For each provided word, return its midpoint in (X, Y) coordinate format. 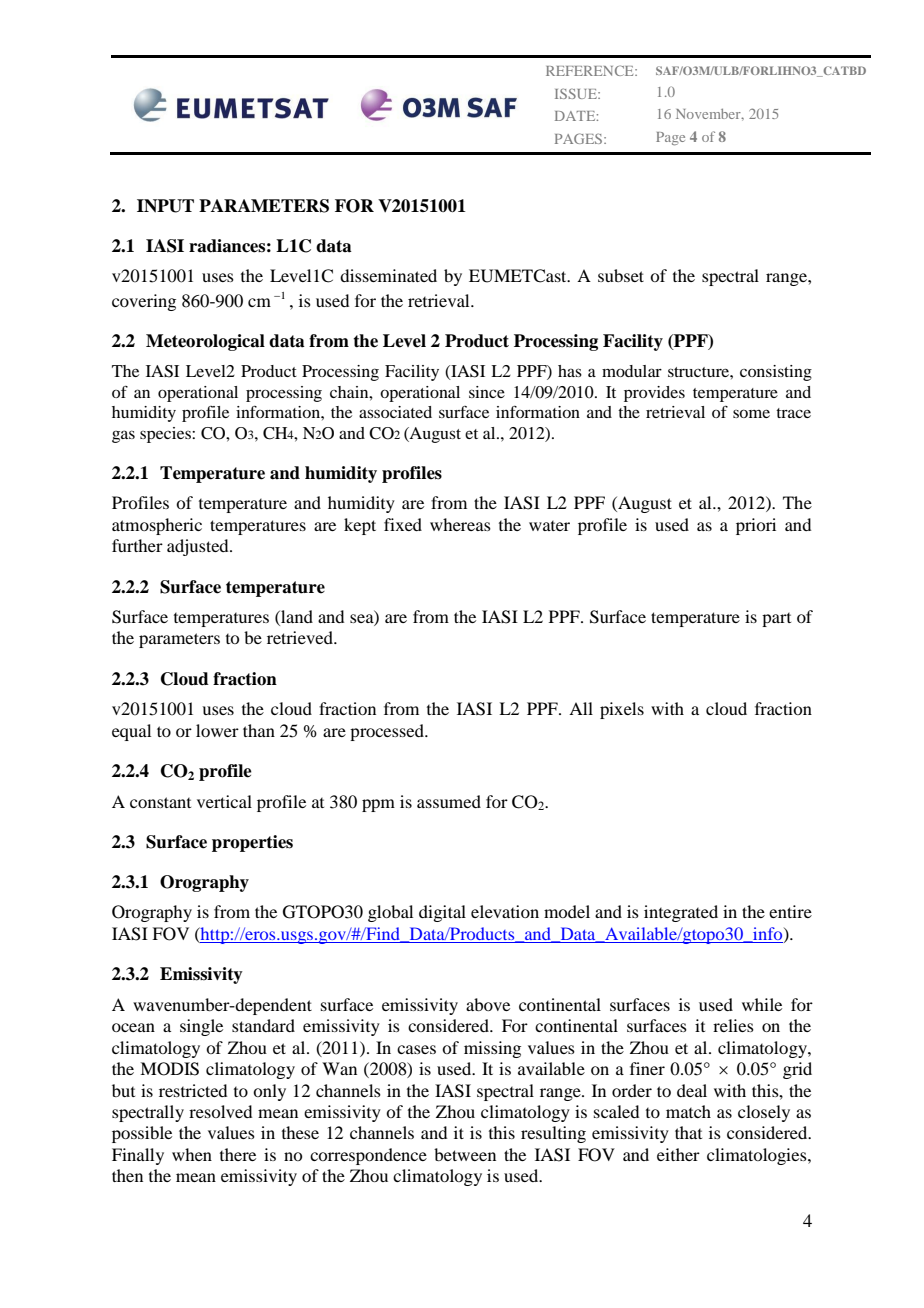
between (465, 1154)
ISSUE (577, 93)
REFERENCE (591, 70)
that (688, 1132)
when (192, 1154)
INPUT (165, 206)
